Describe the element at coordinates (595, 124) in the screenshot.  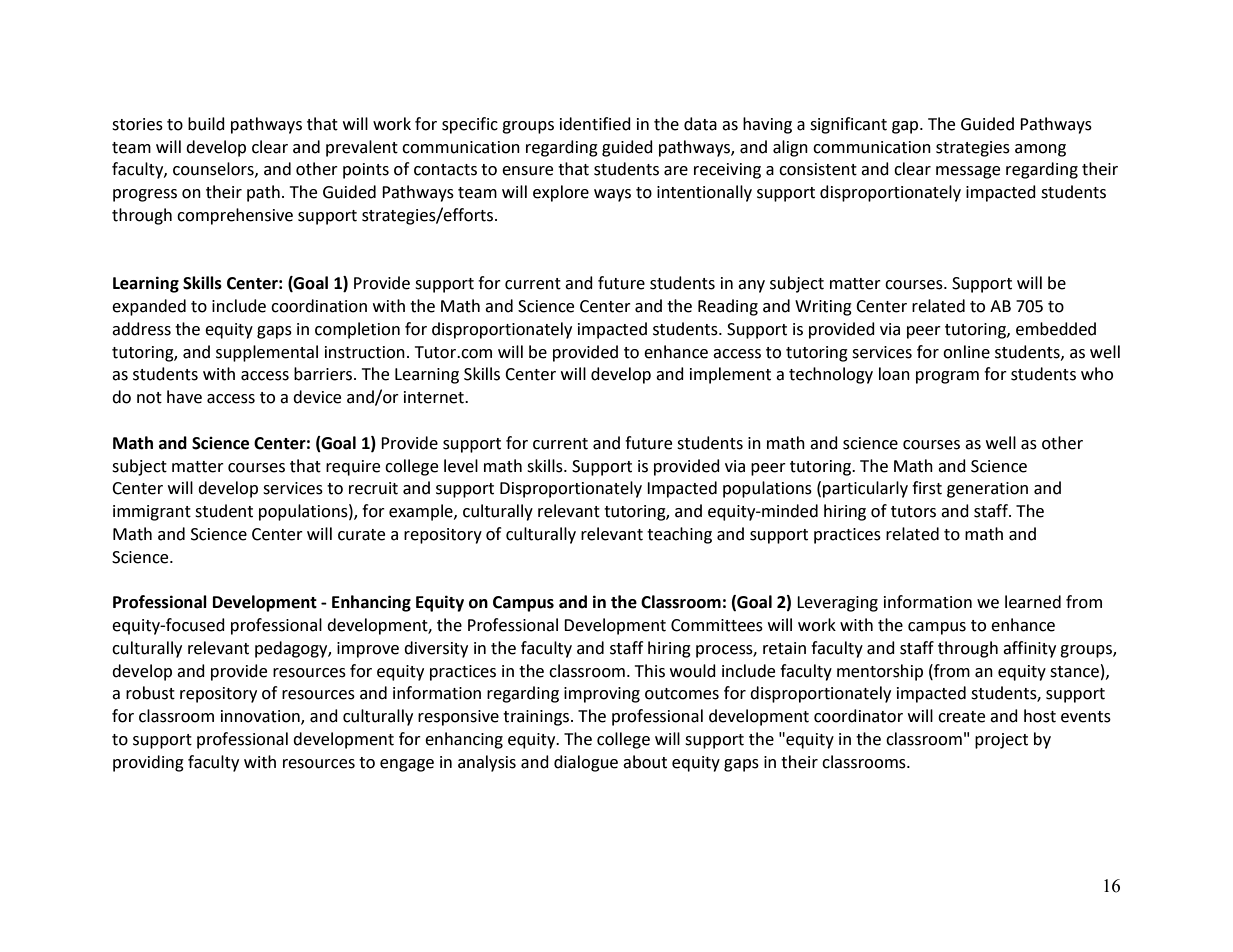
I see `identified` at that location.
